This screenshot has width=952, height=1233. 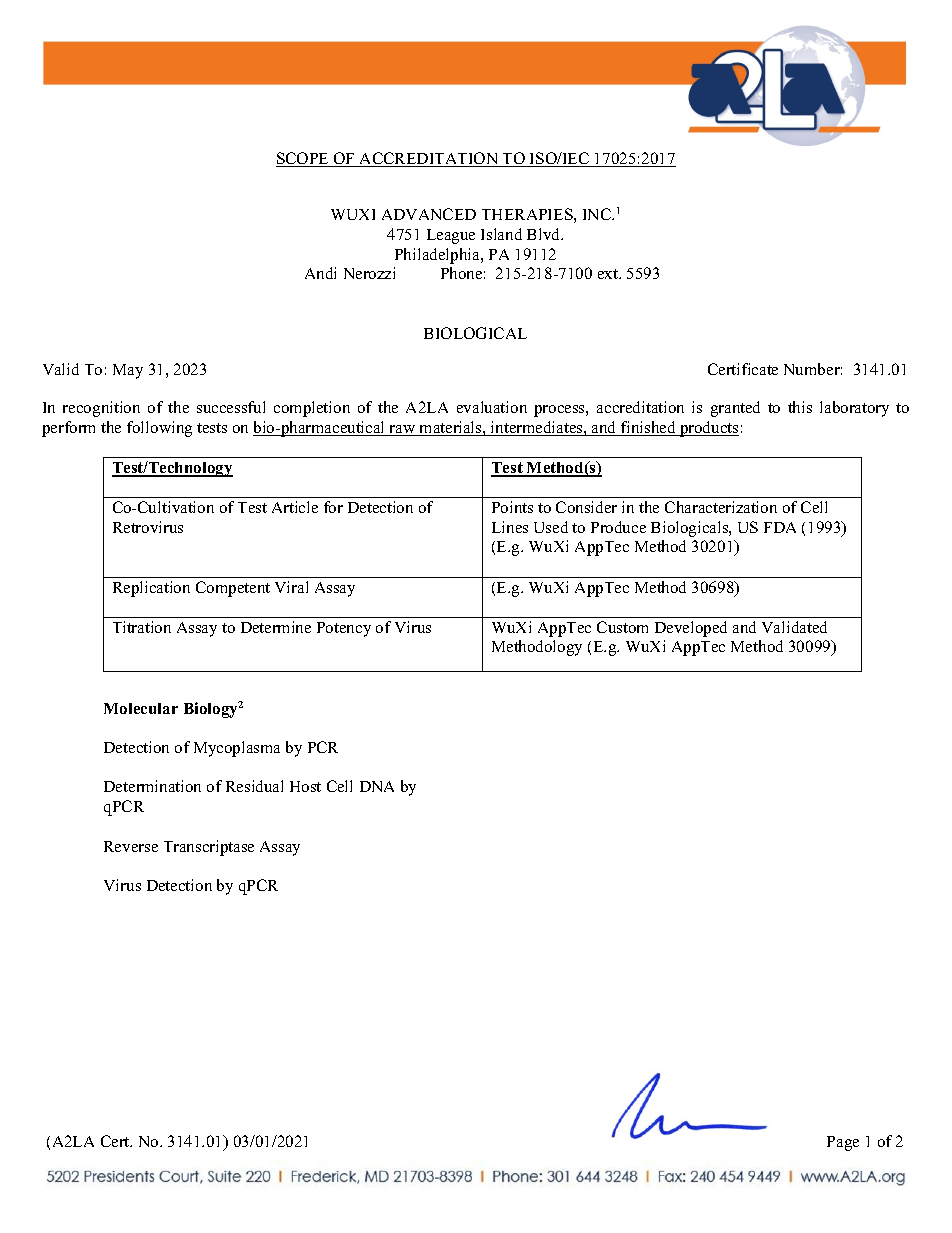 What do you see at coordinates (377, 786) in the screenshot?
I see `DNA` at bounding box center [377, 786].
